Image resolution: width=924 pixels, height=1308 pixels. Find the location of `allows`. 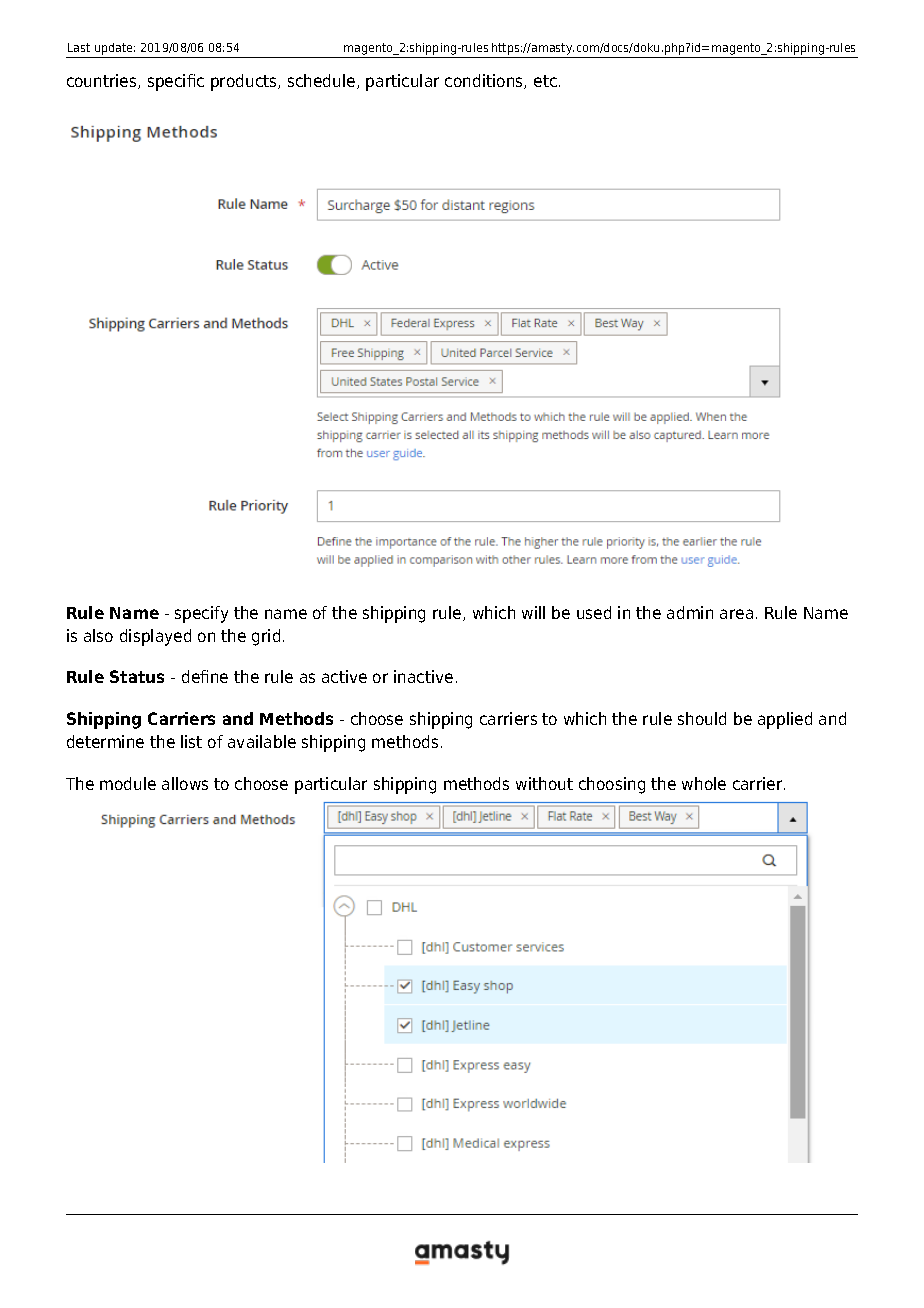

allows is located at coordinates (185, 783).
